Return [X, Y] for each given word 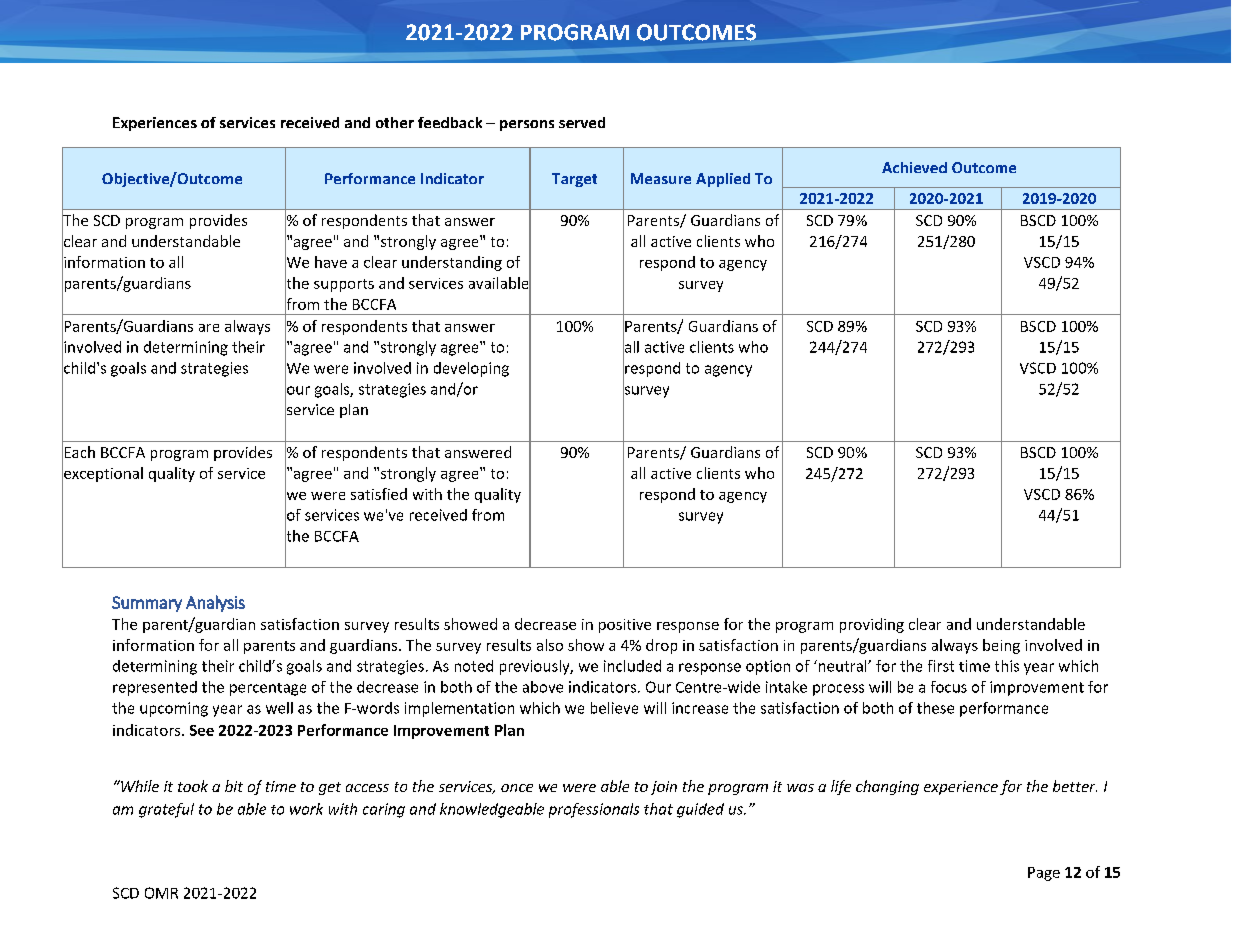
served [582, 122]
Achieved [914, 167]
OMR [161, 893]
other [395, 122]
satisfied [379, 494]
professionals [594, 810]
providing [872, 625]
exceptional [102, 474]
